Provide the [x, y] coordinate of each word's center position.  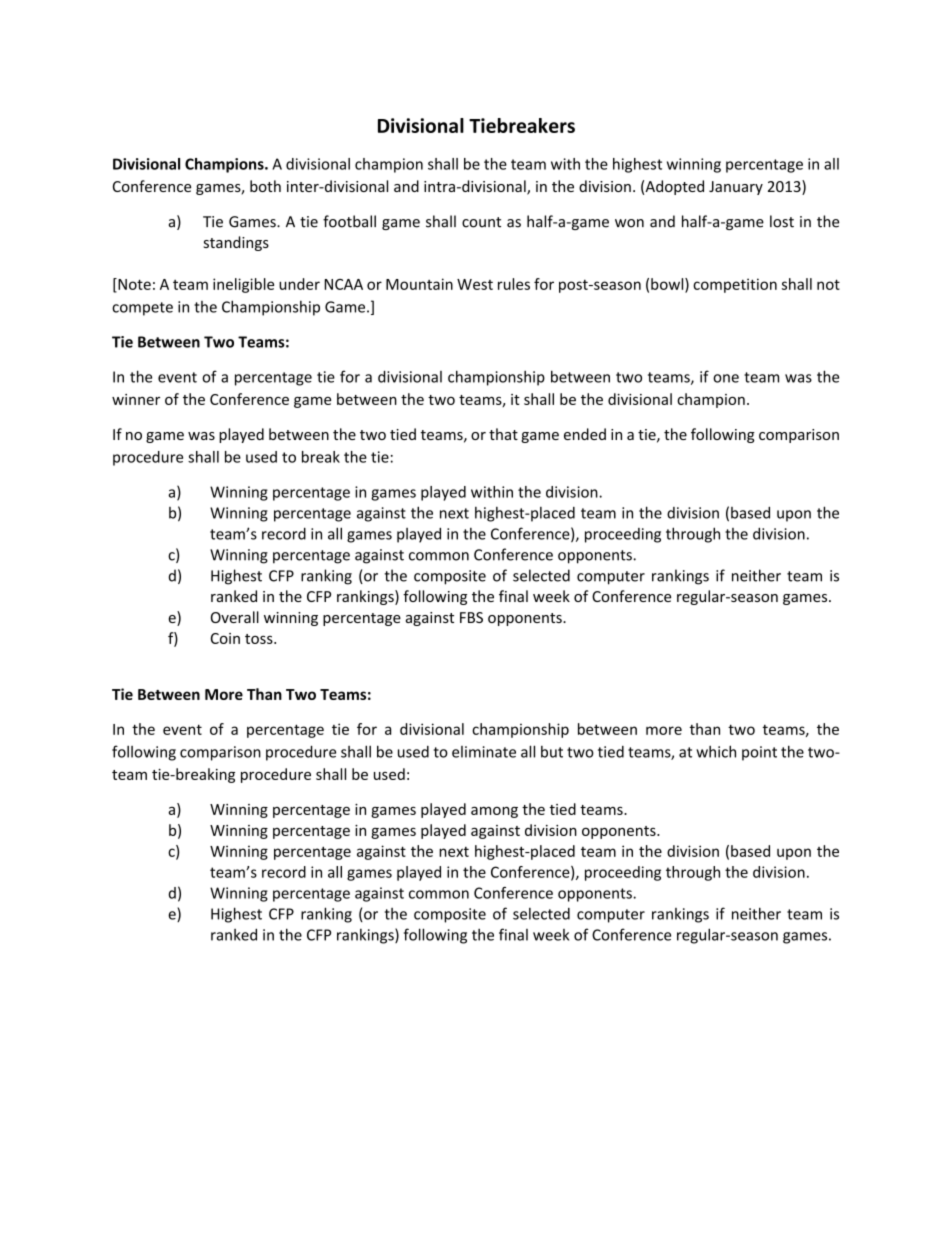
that [503, 434]
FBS [471, 617]
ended [585, 434]
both [265, 186]
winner [136, 399]
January [736, 188]
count [481, 222]
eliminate [484, 752]
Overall [235, 617]
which [716, 751]
